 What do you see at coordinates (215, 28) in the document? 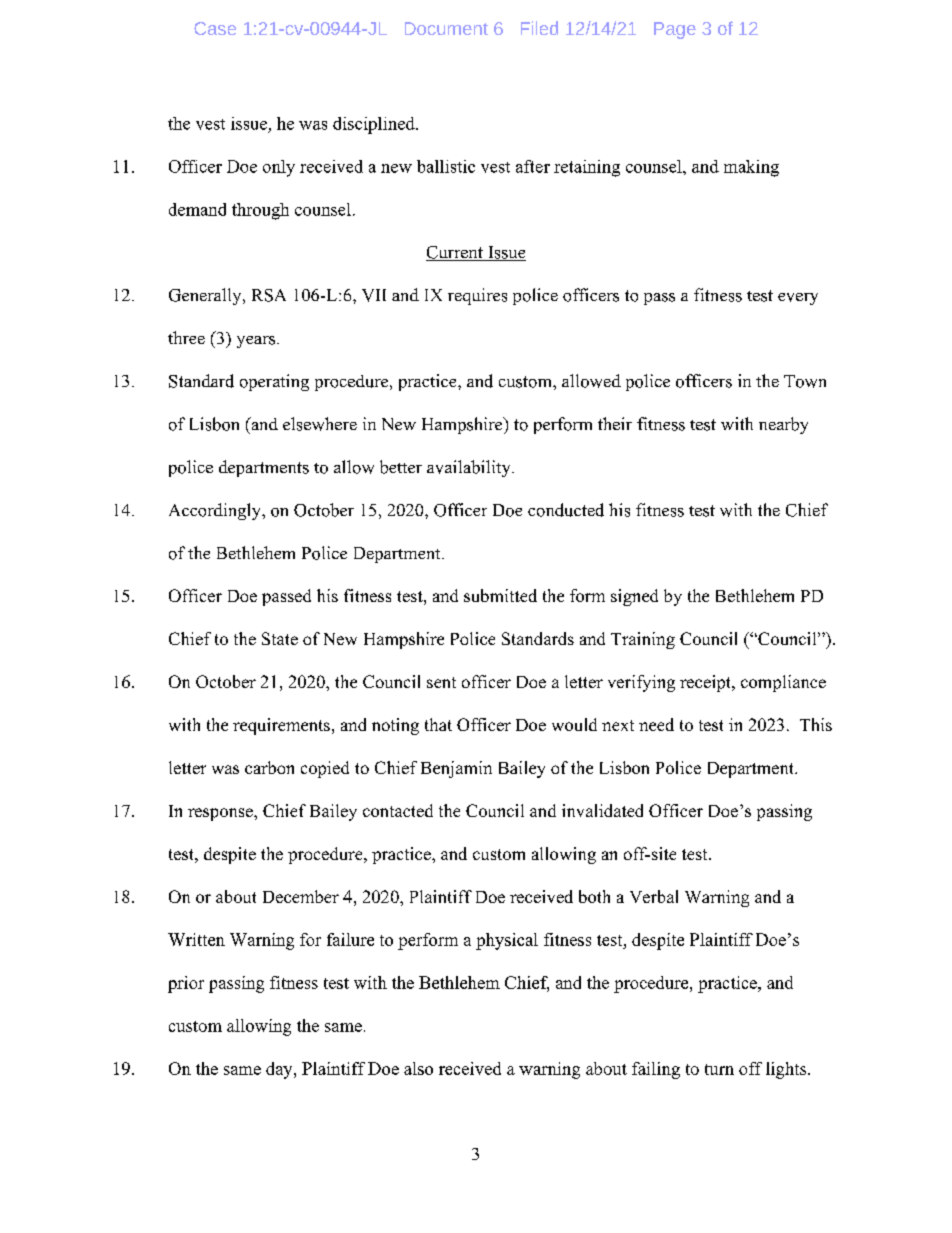
I see `Case` at bounding box center [215, 28].
